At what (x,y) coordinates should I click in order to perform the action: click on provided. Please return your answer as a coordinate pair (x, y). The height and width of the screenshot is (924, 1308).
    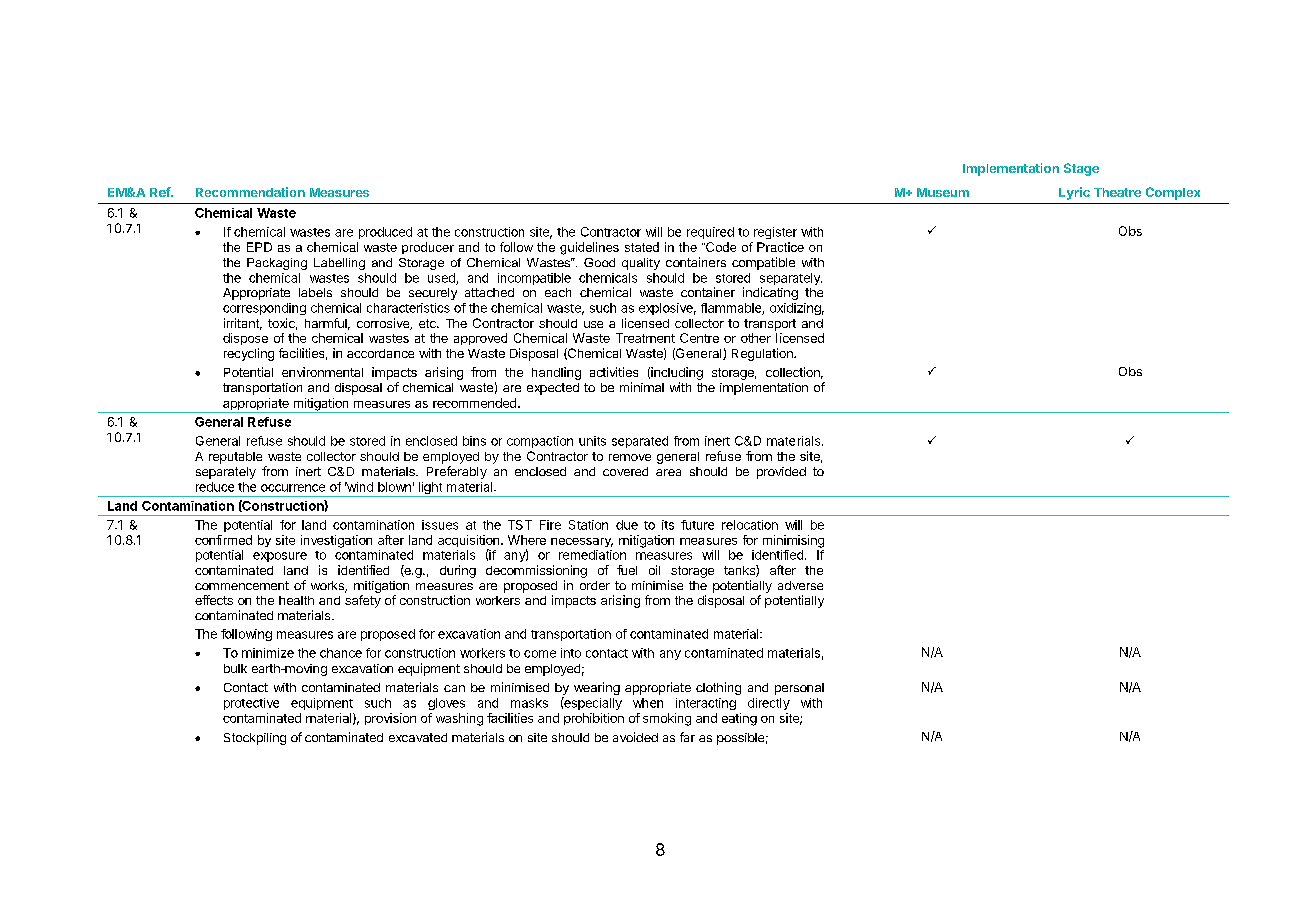
    Looking at the image, I should click on (781, 473).
